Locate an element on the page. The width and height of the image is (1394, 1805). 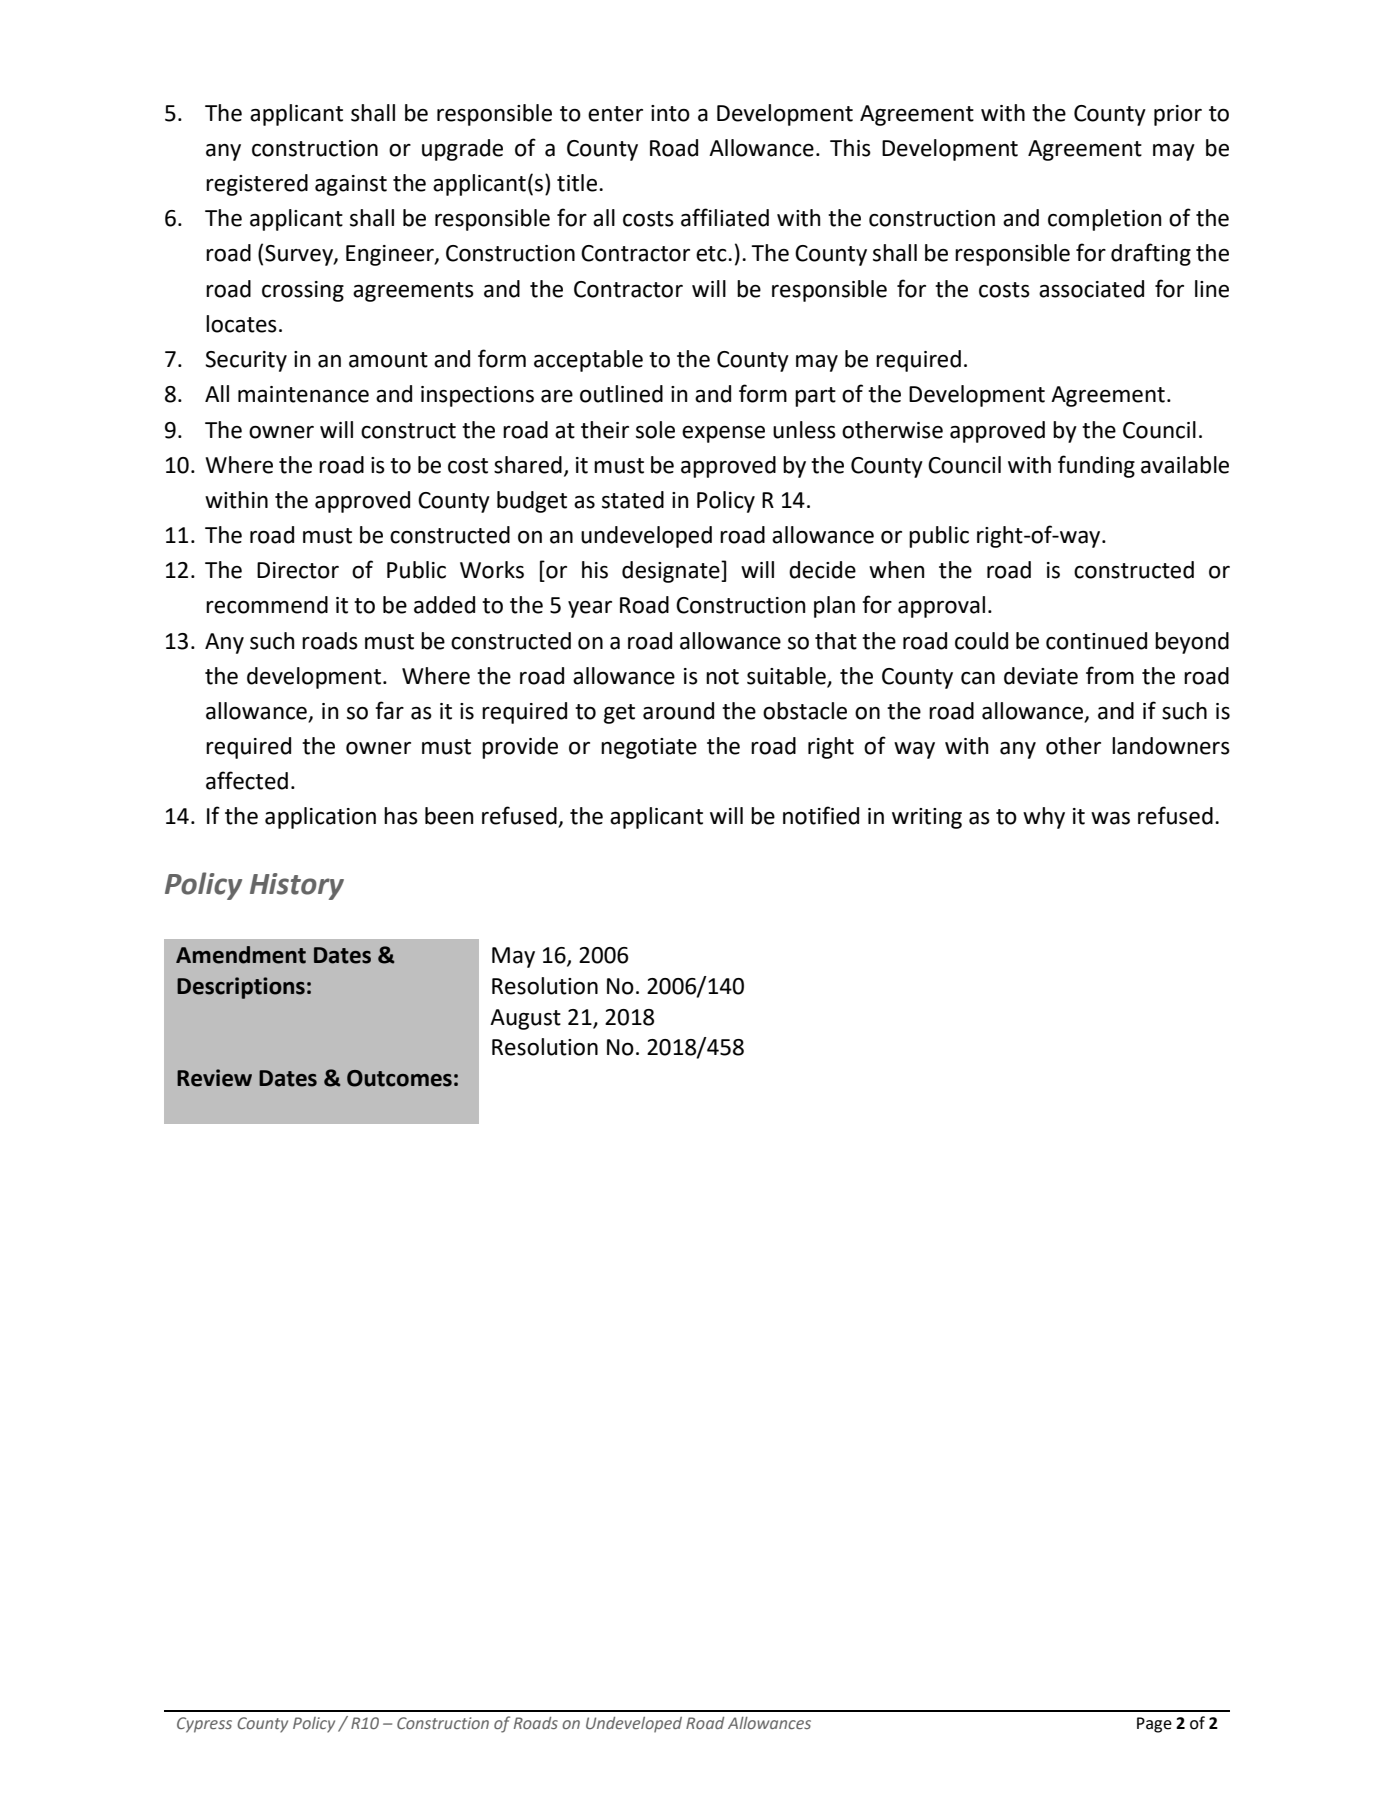
against is located at coordinates (351, 185).
